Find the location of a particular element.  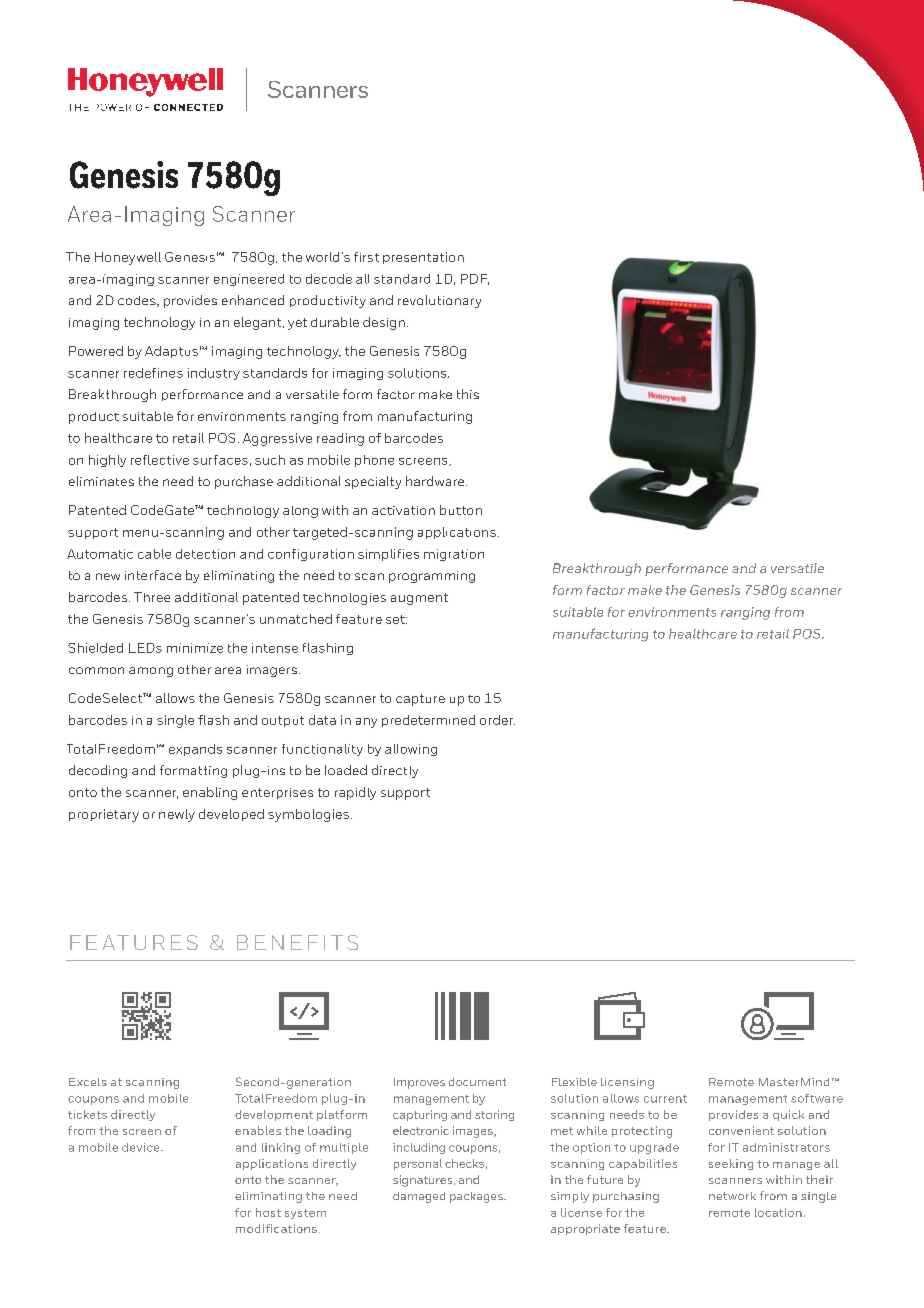

revolutionary is located at coordinates (439, 301).
